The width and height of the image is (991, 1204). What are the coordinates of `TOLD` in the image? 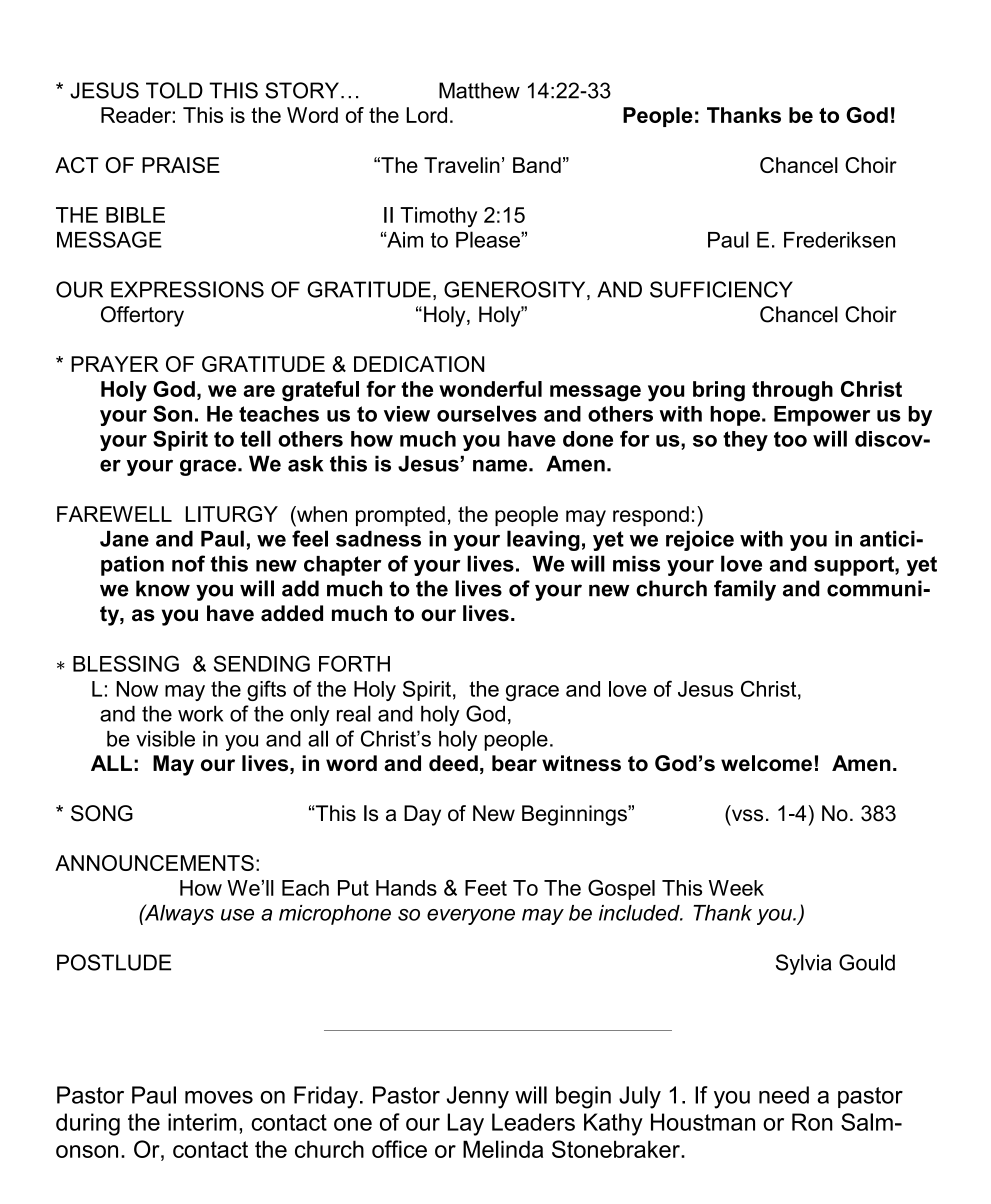 It's located at (174, 90).
